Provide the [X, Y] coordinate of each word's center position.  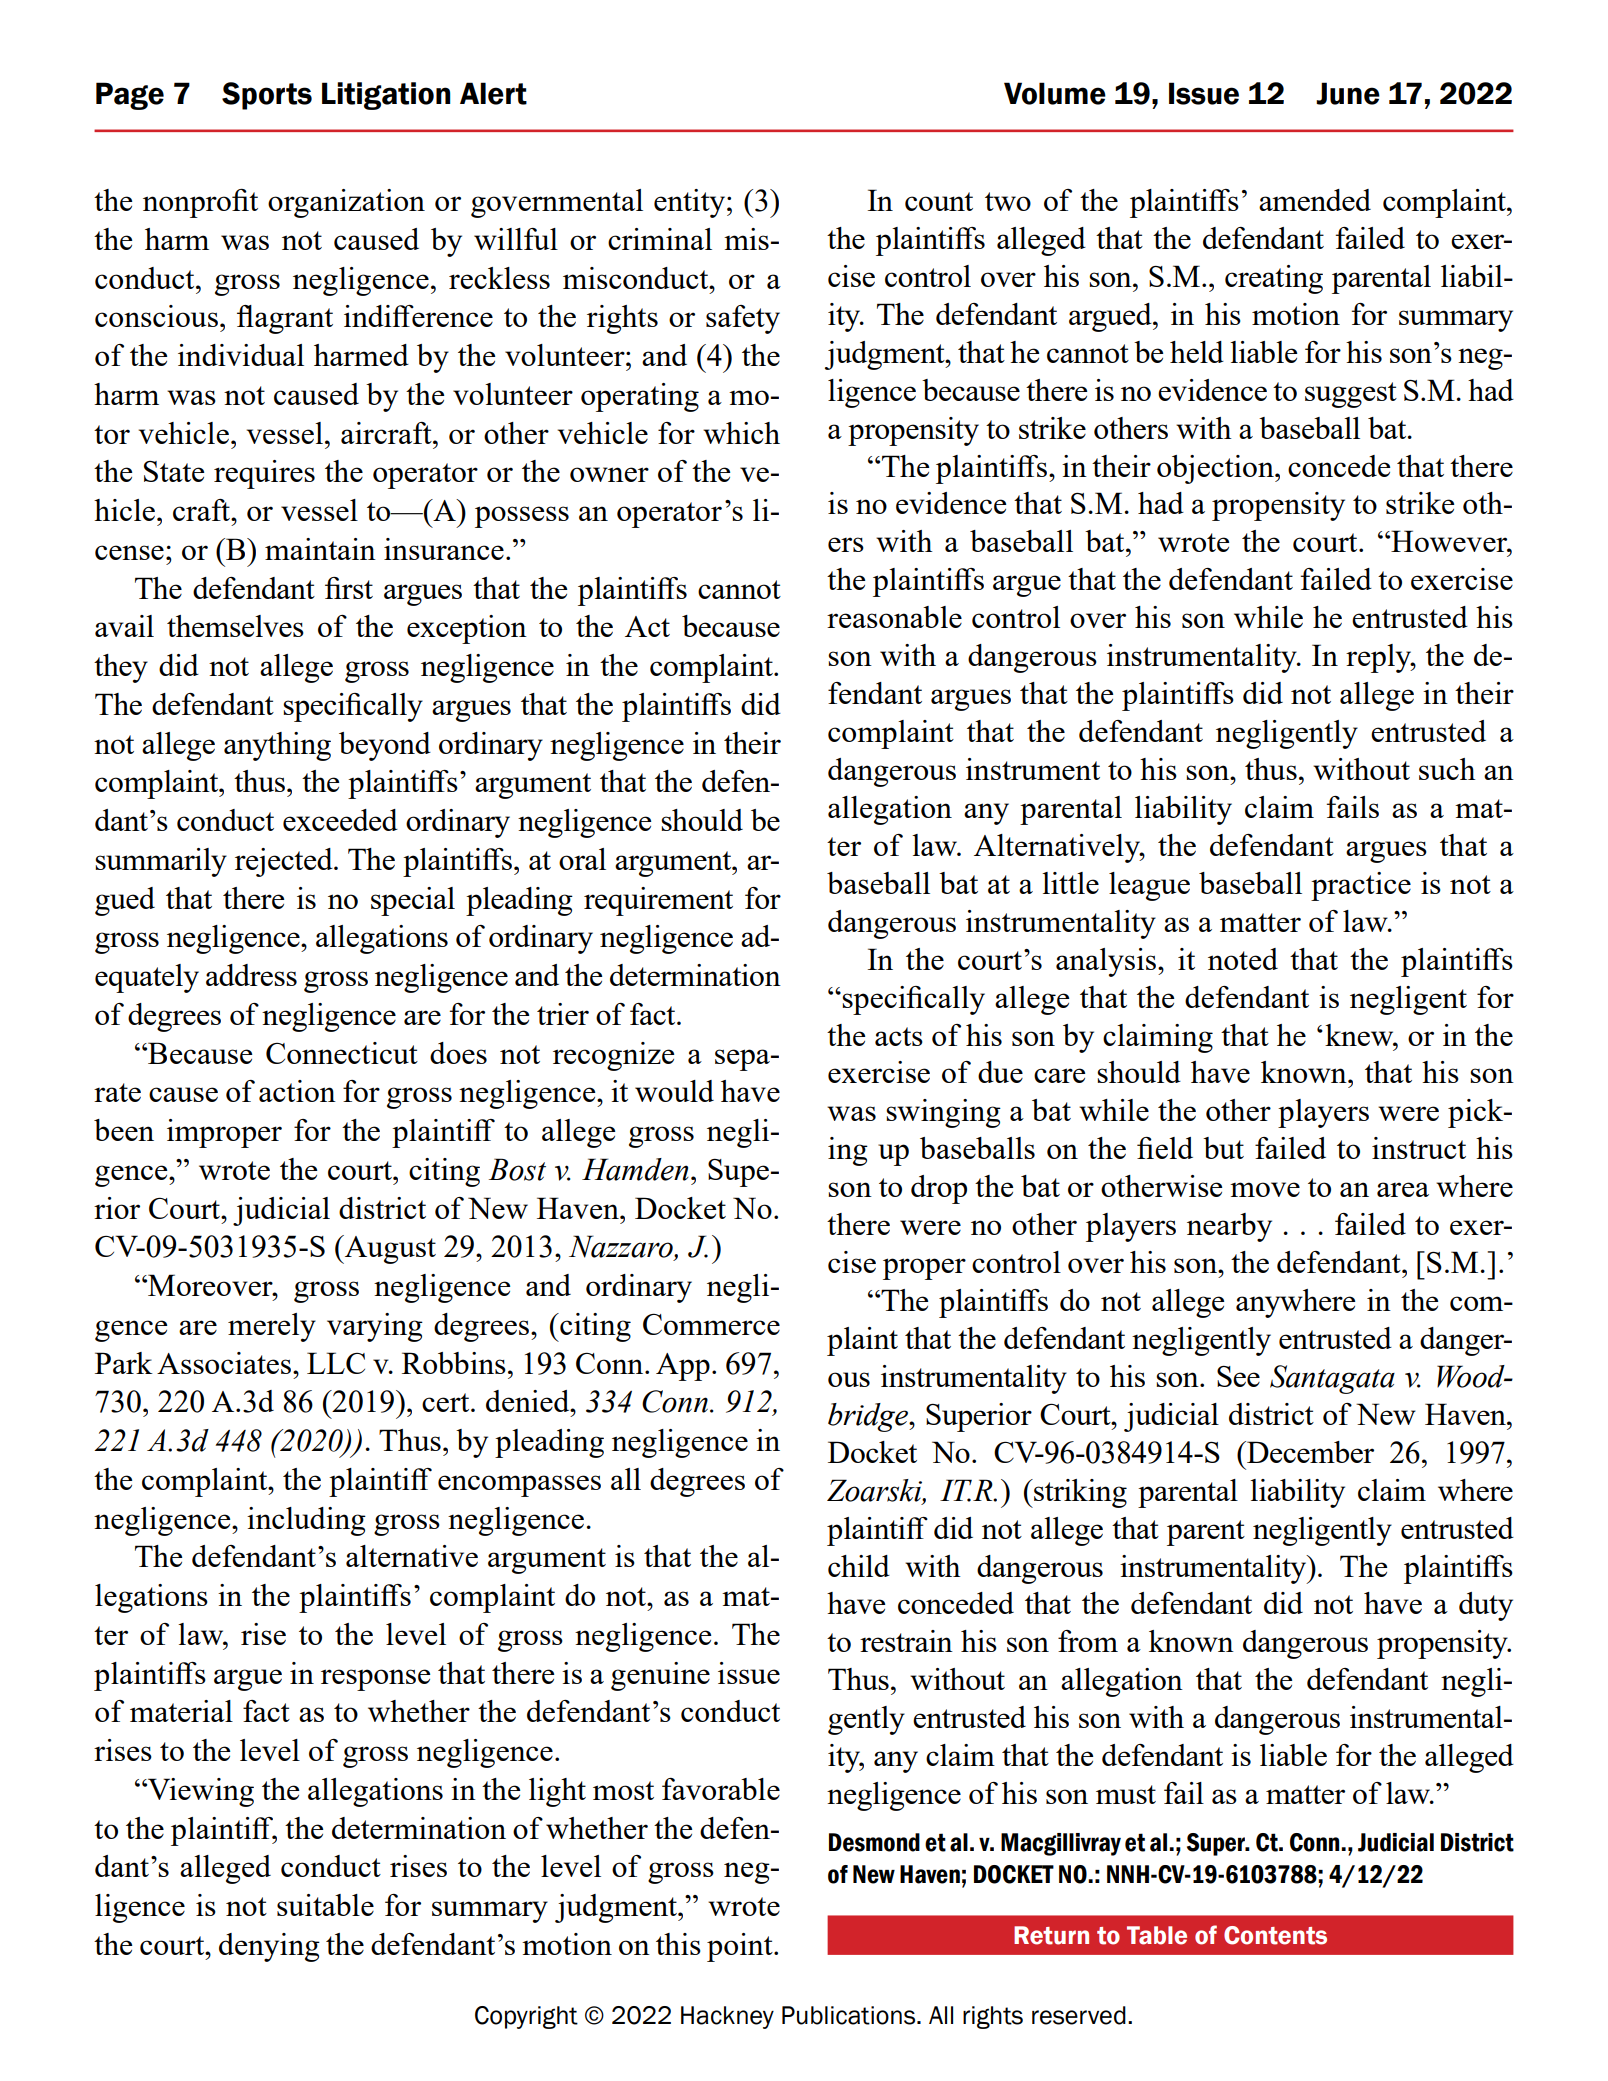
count [939, 201]
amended [1315, 200]
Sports [267, 96]
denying [269, 1947]
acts [899, 1036]
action [297, 1091]
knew [1360, 1035]
